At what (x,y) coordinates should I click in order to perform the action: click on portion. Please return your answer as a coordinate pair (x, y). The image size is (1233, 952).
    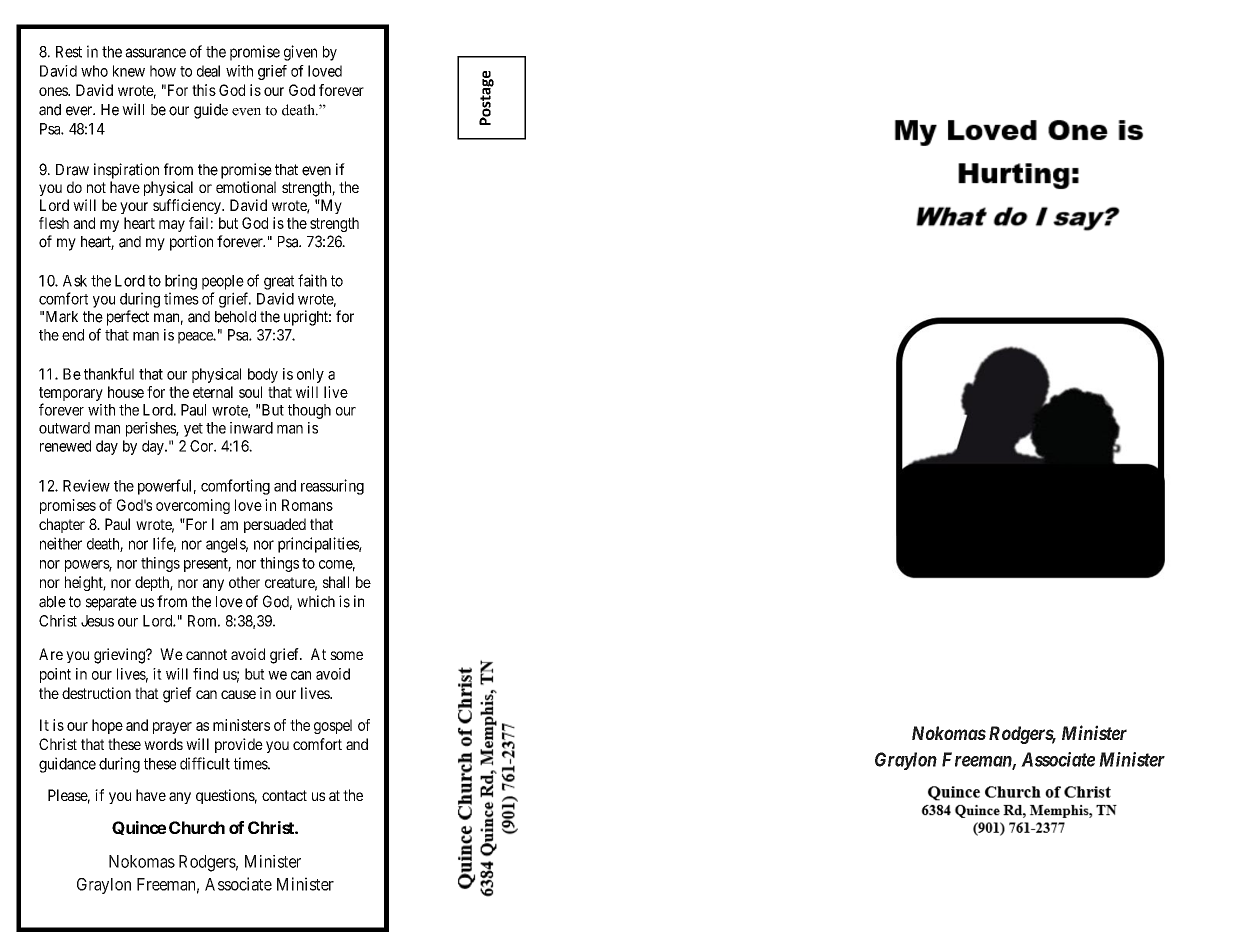
    Looking at the image, I should click on (191, 243).
